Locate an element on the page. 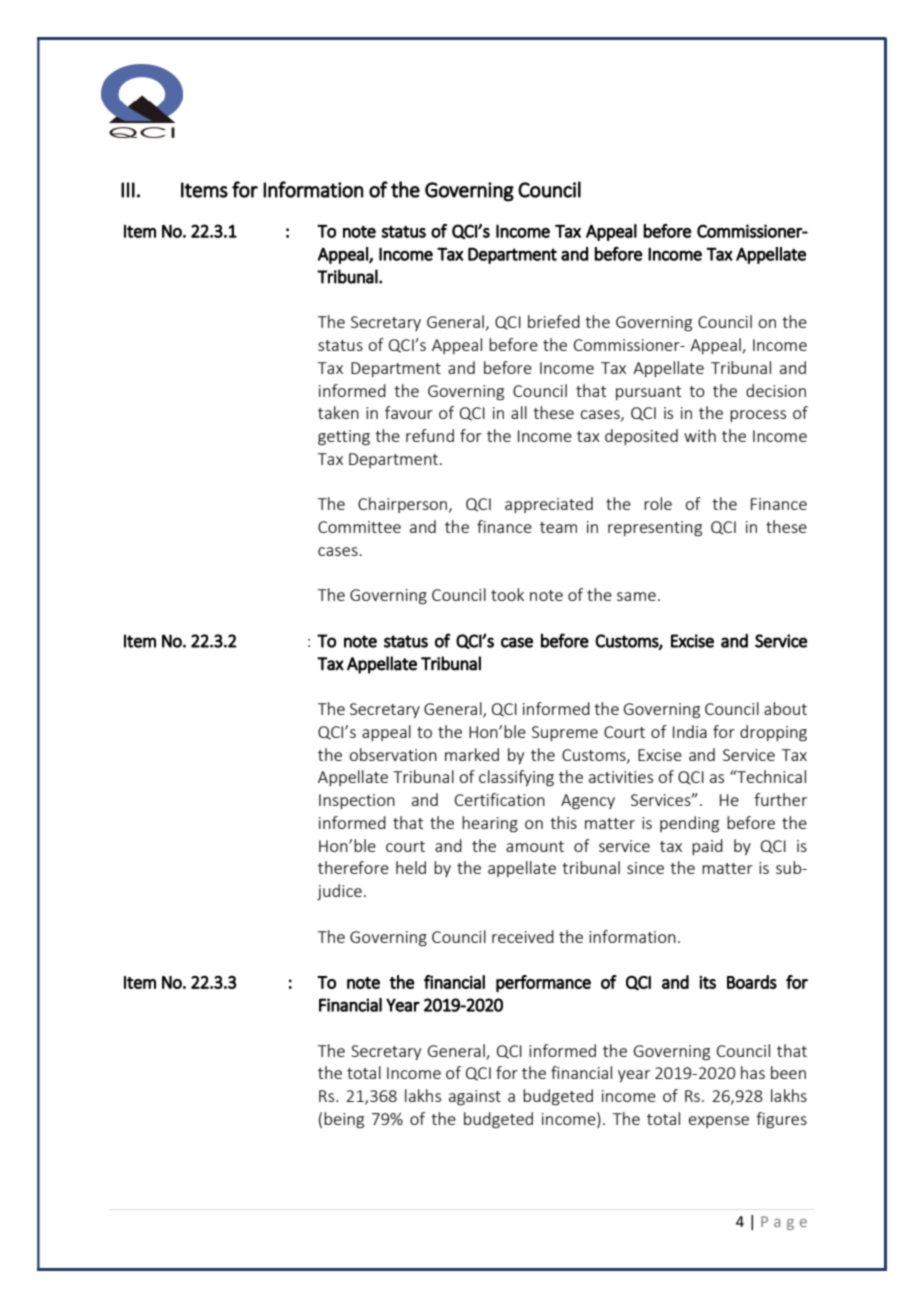 The image size is (924, 1308). decision is located at coordinates (776, 390).
